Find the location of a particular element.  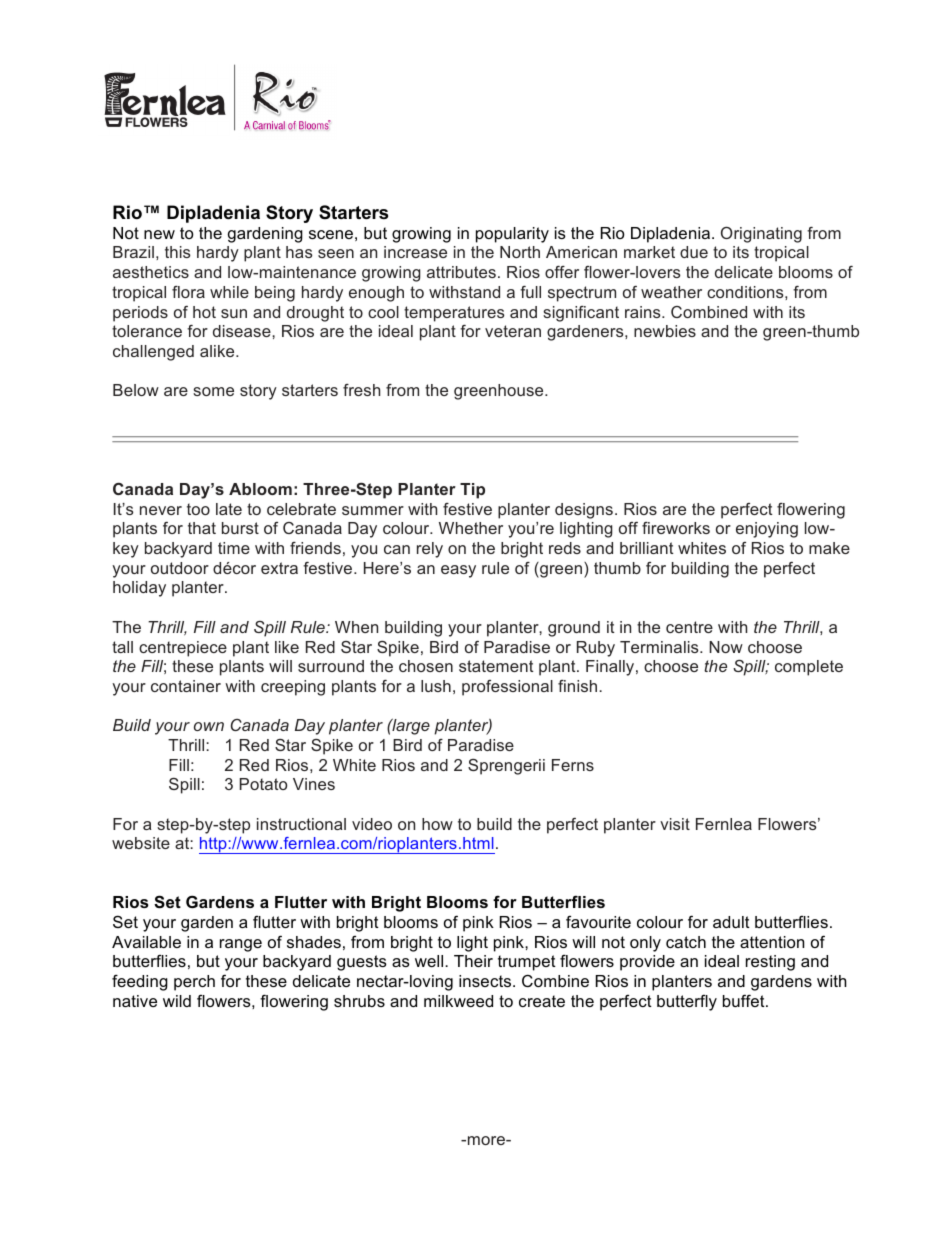

easy is located at coordinates (458, 571).
